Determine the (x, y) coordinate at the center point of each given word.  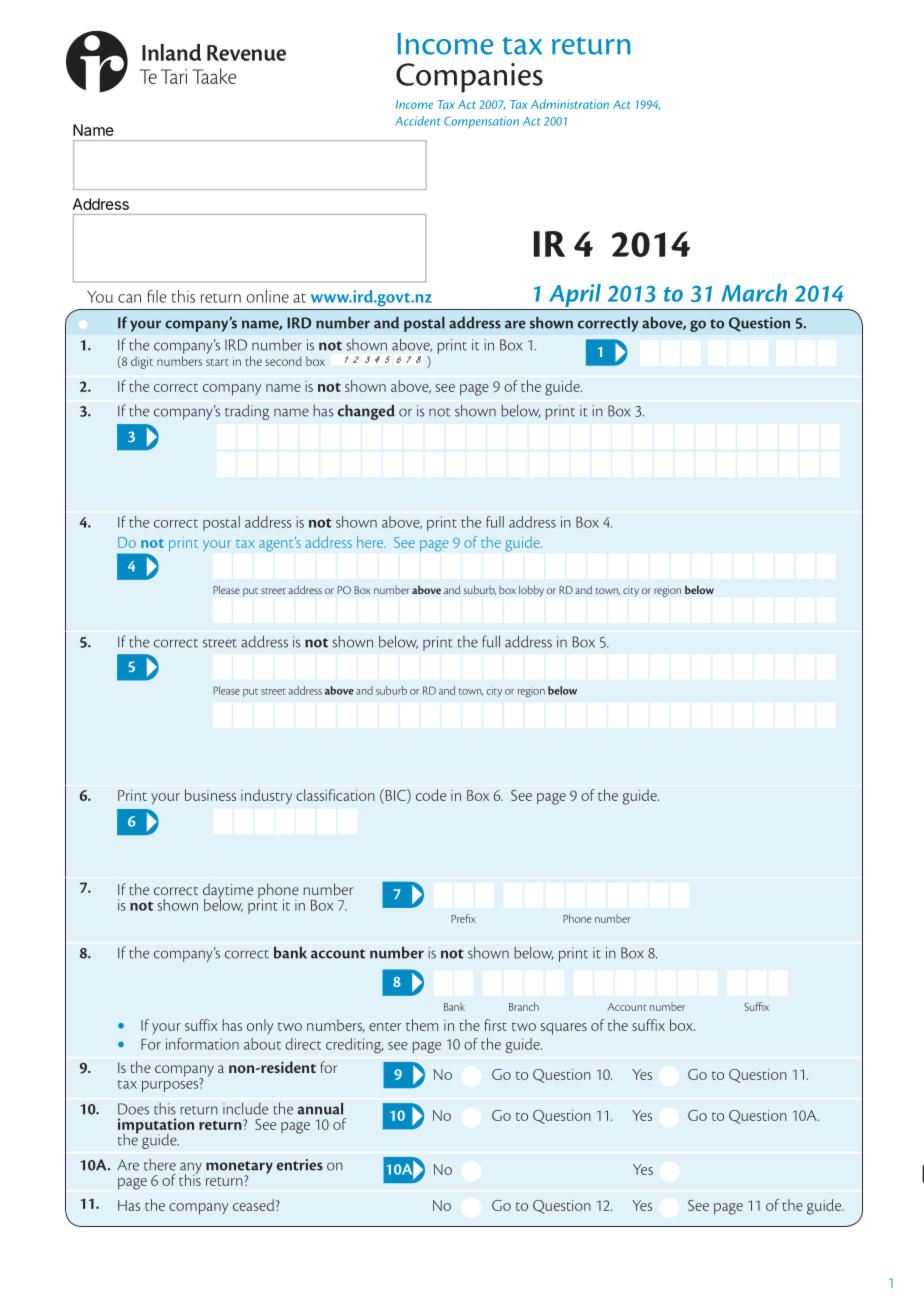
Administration (570, 104)
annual (320, 1108)
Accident (417, 121)
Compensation (481, 122)
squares (564, 1029)
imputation (156, 1127)
